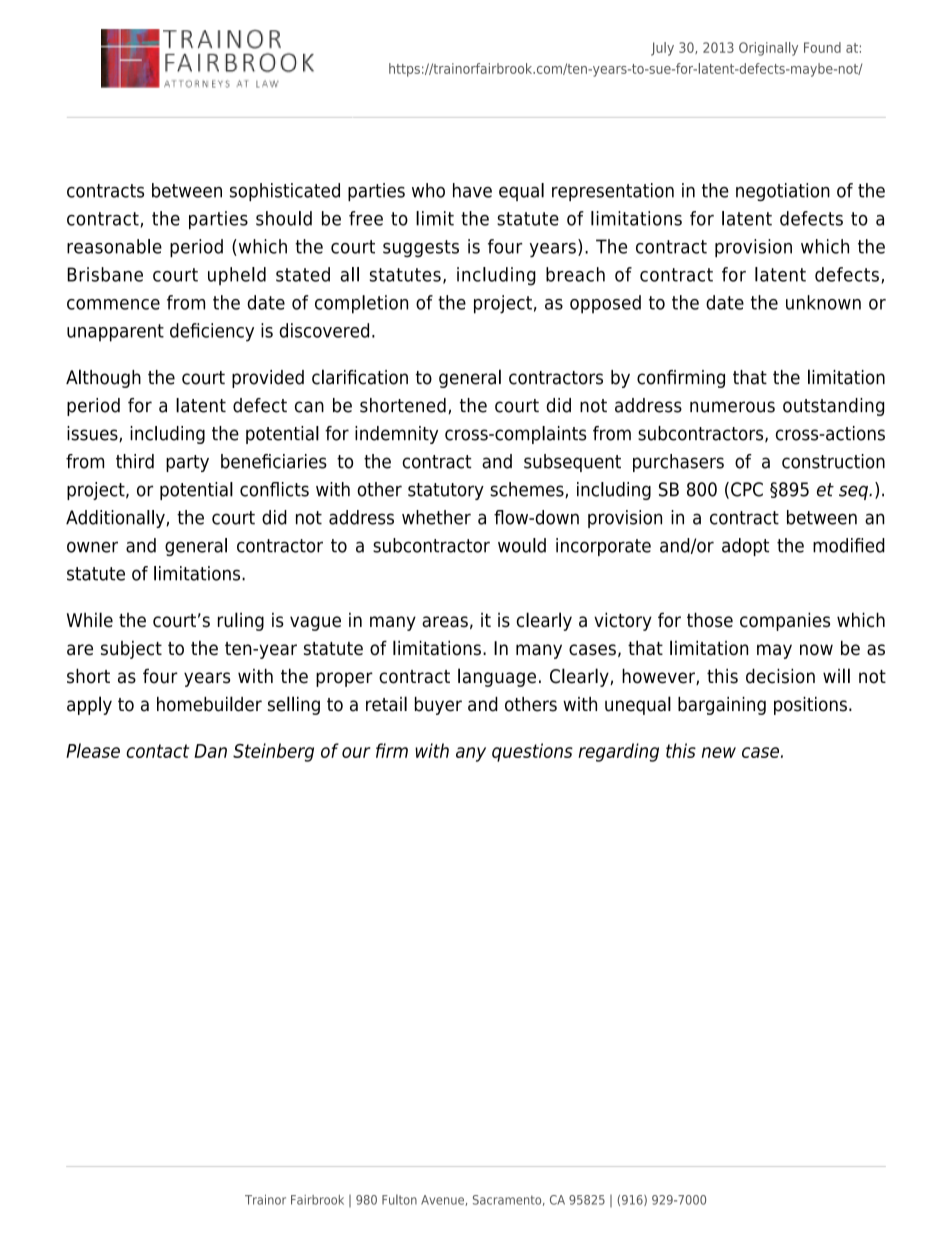 The height and width of the document is (1233, 952). I want to click on new, so click(719, 752).
